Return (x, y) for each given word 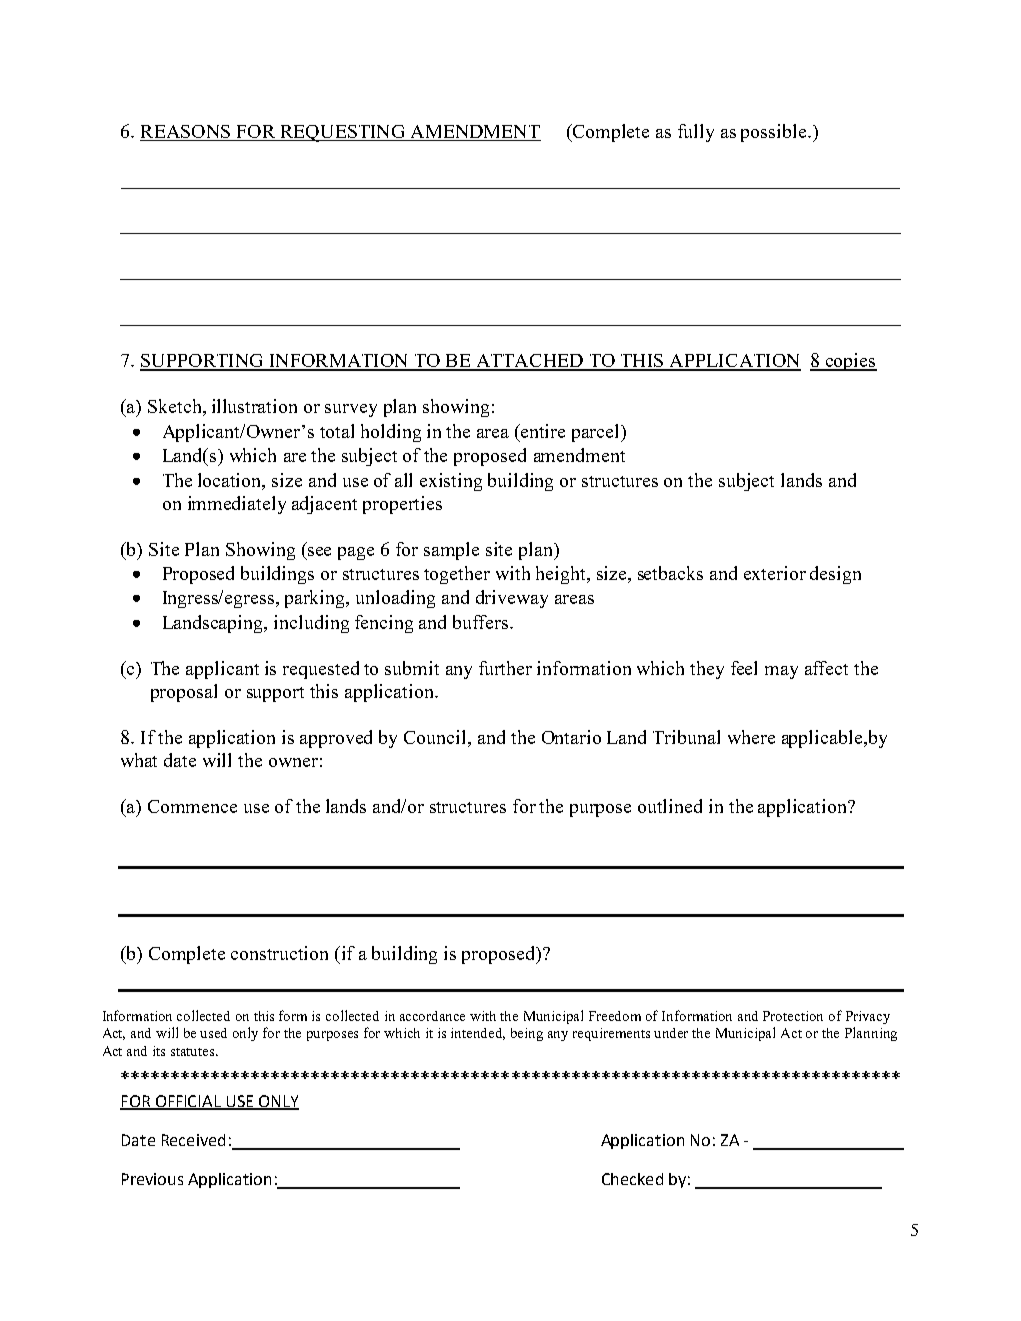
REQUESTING (343, 133)
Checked (632, 1179)
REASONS (186, 133)
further (505, 668)
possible (775, 133)
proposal (184, 693)
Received (193, 1140)
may (781, 672)
